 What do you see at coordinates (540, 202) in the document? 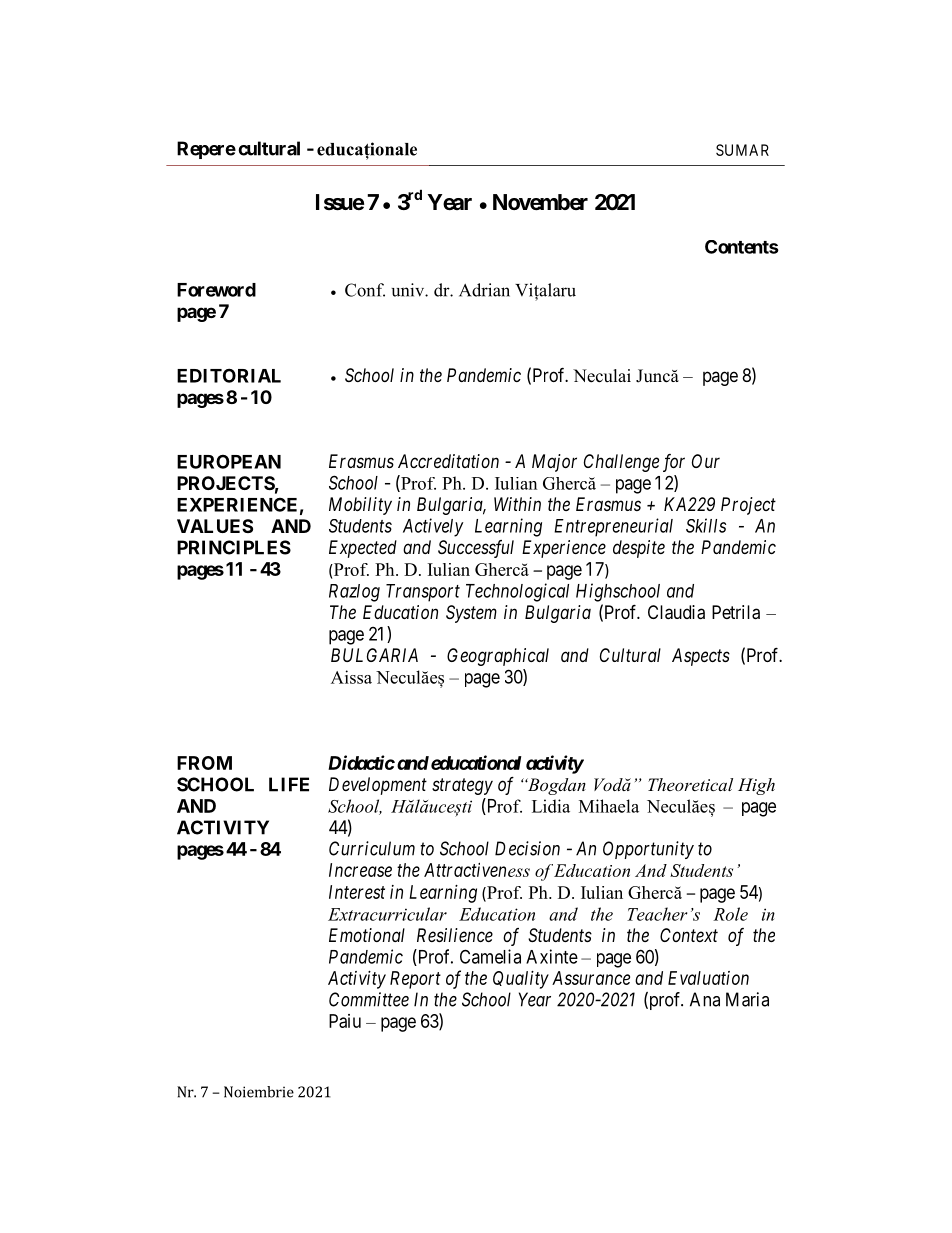
I see `November` at bounding box center [540, 202].
